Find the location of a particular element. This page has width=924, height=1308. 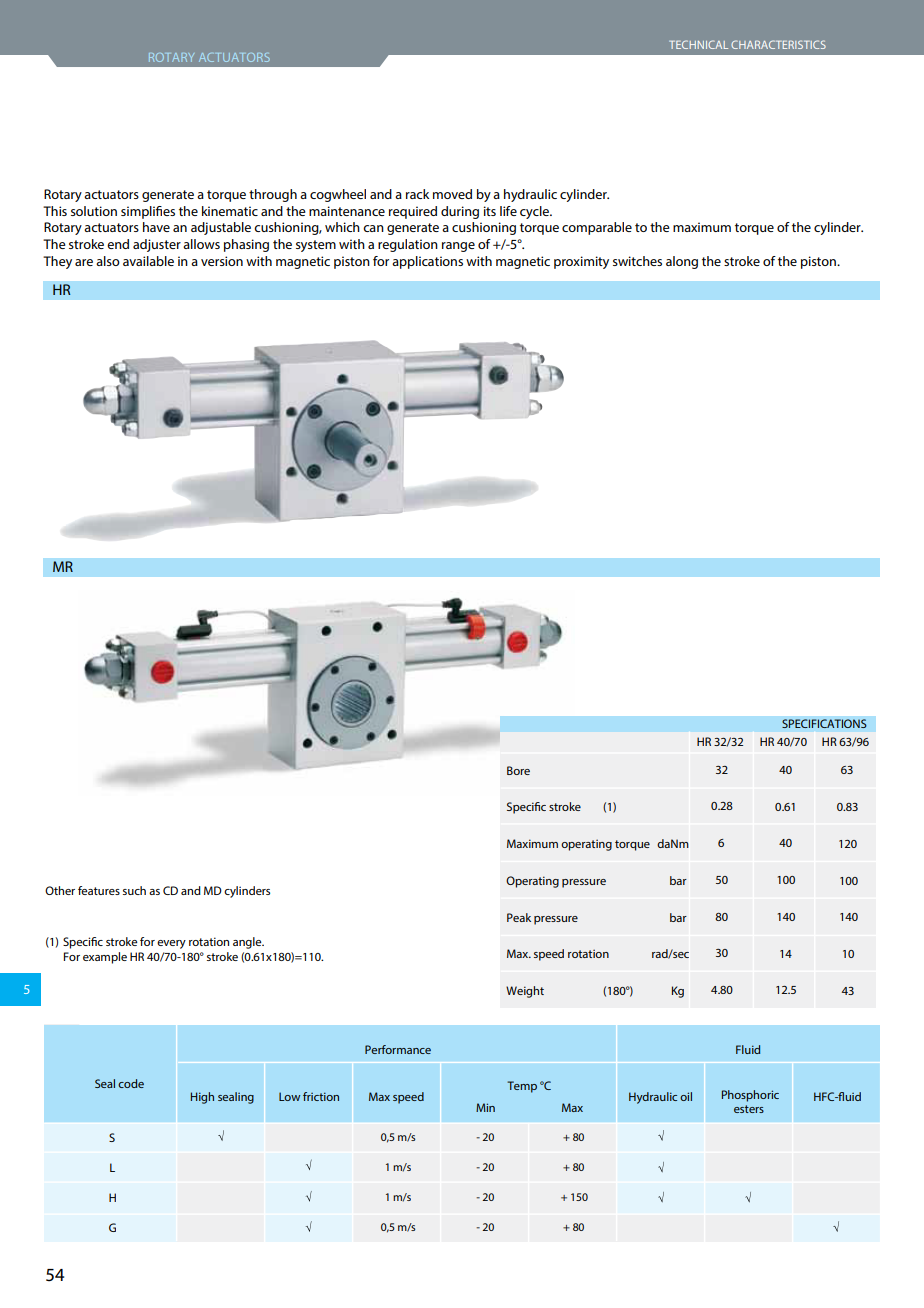

applications is located at coordinates (427, 262).
